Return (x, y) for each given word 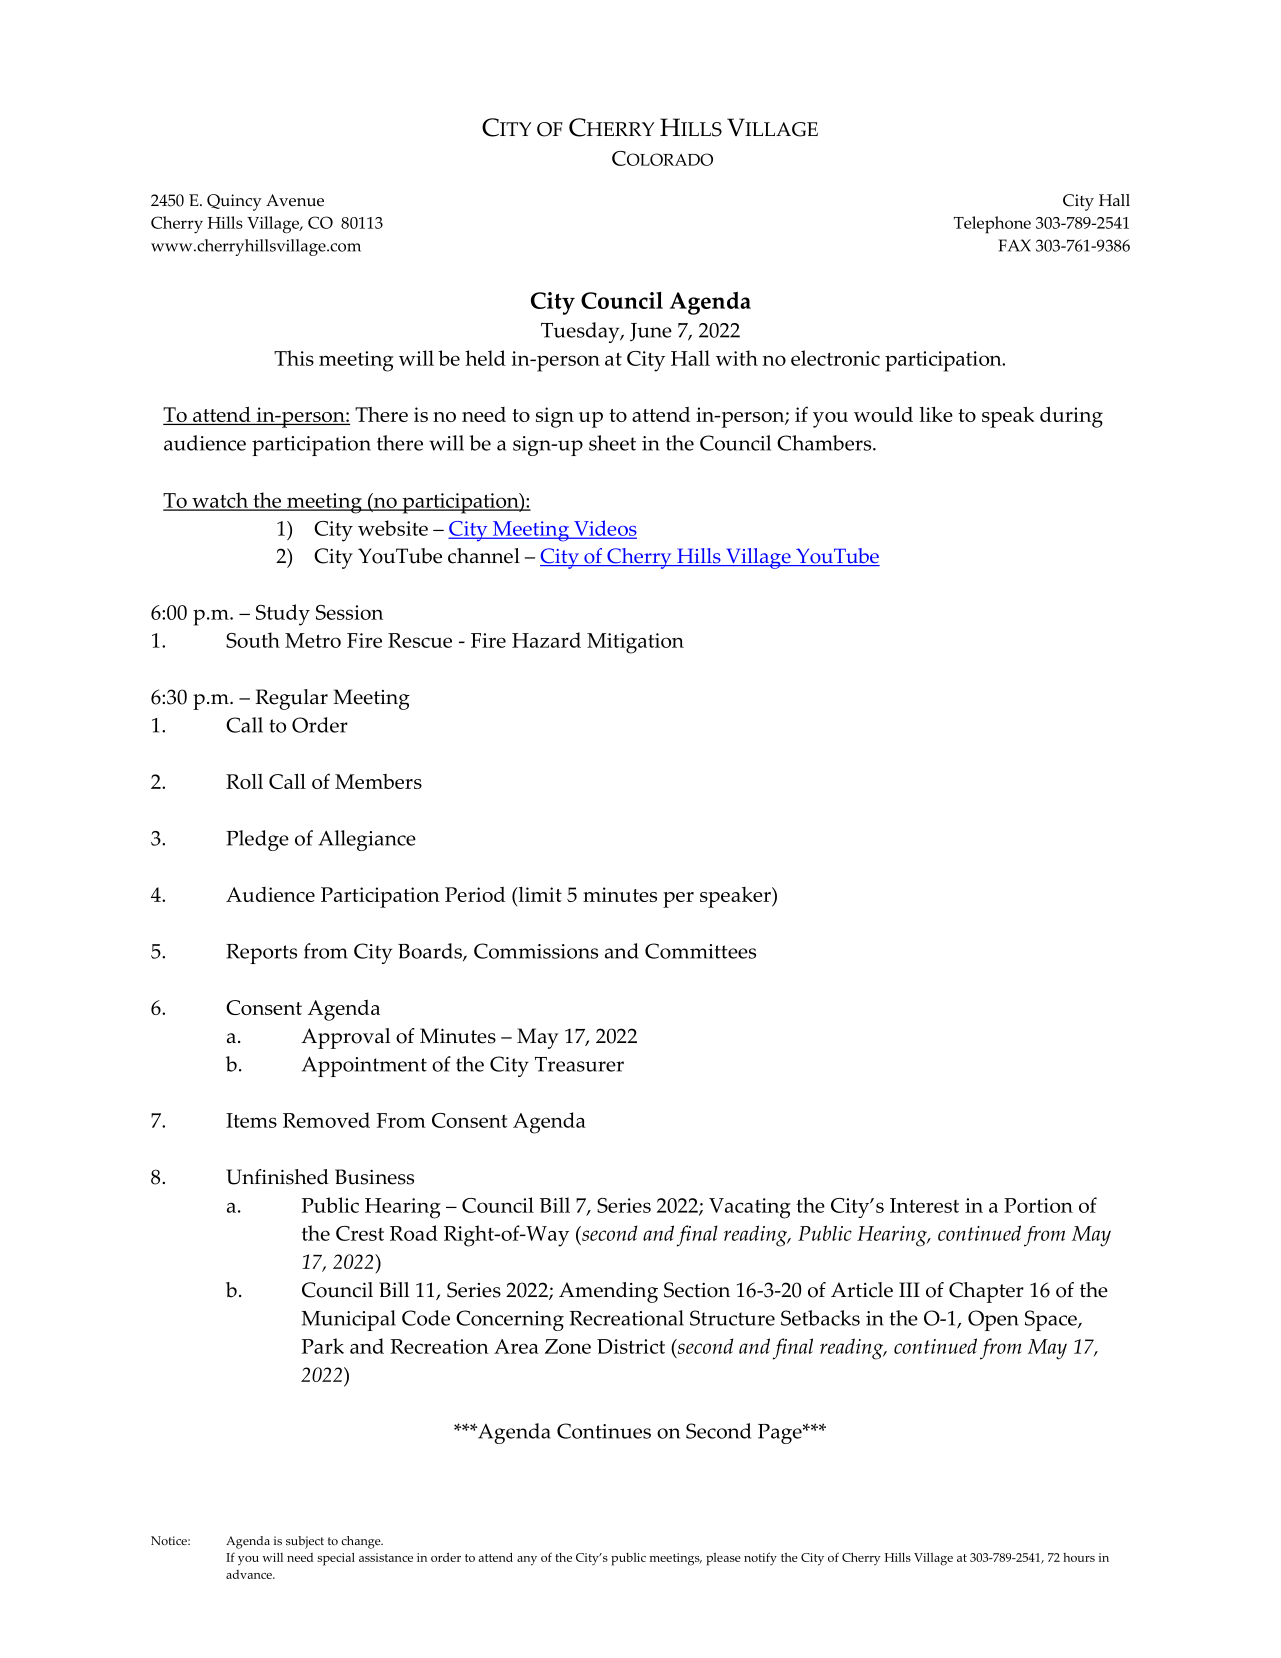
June (651, 332)
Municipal (348, 1320)
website (393, 528)
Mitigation (635, 643)
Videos (604, 529)
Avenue (295, 200)
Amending (608, 1292)
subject (305, 1542)
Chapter (986, 1292)
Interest (924, 1205)
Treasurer (579, 1064)
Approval (345, 1038)
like (936, 414)
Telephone (992, 225)
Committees (700, 951)
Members (378, 781)
